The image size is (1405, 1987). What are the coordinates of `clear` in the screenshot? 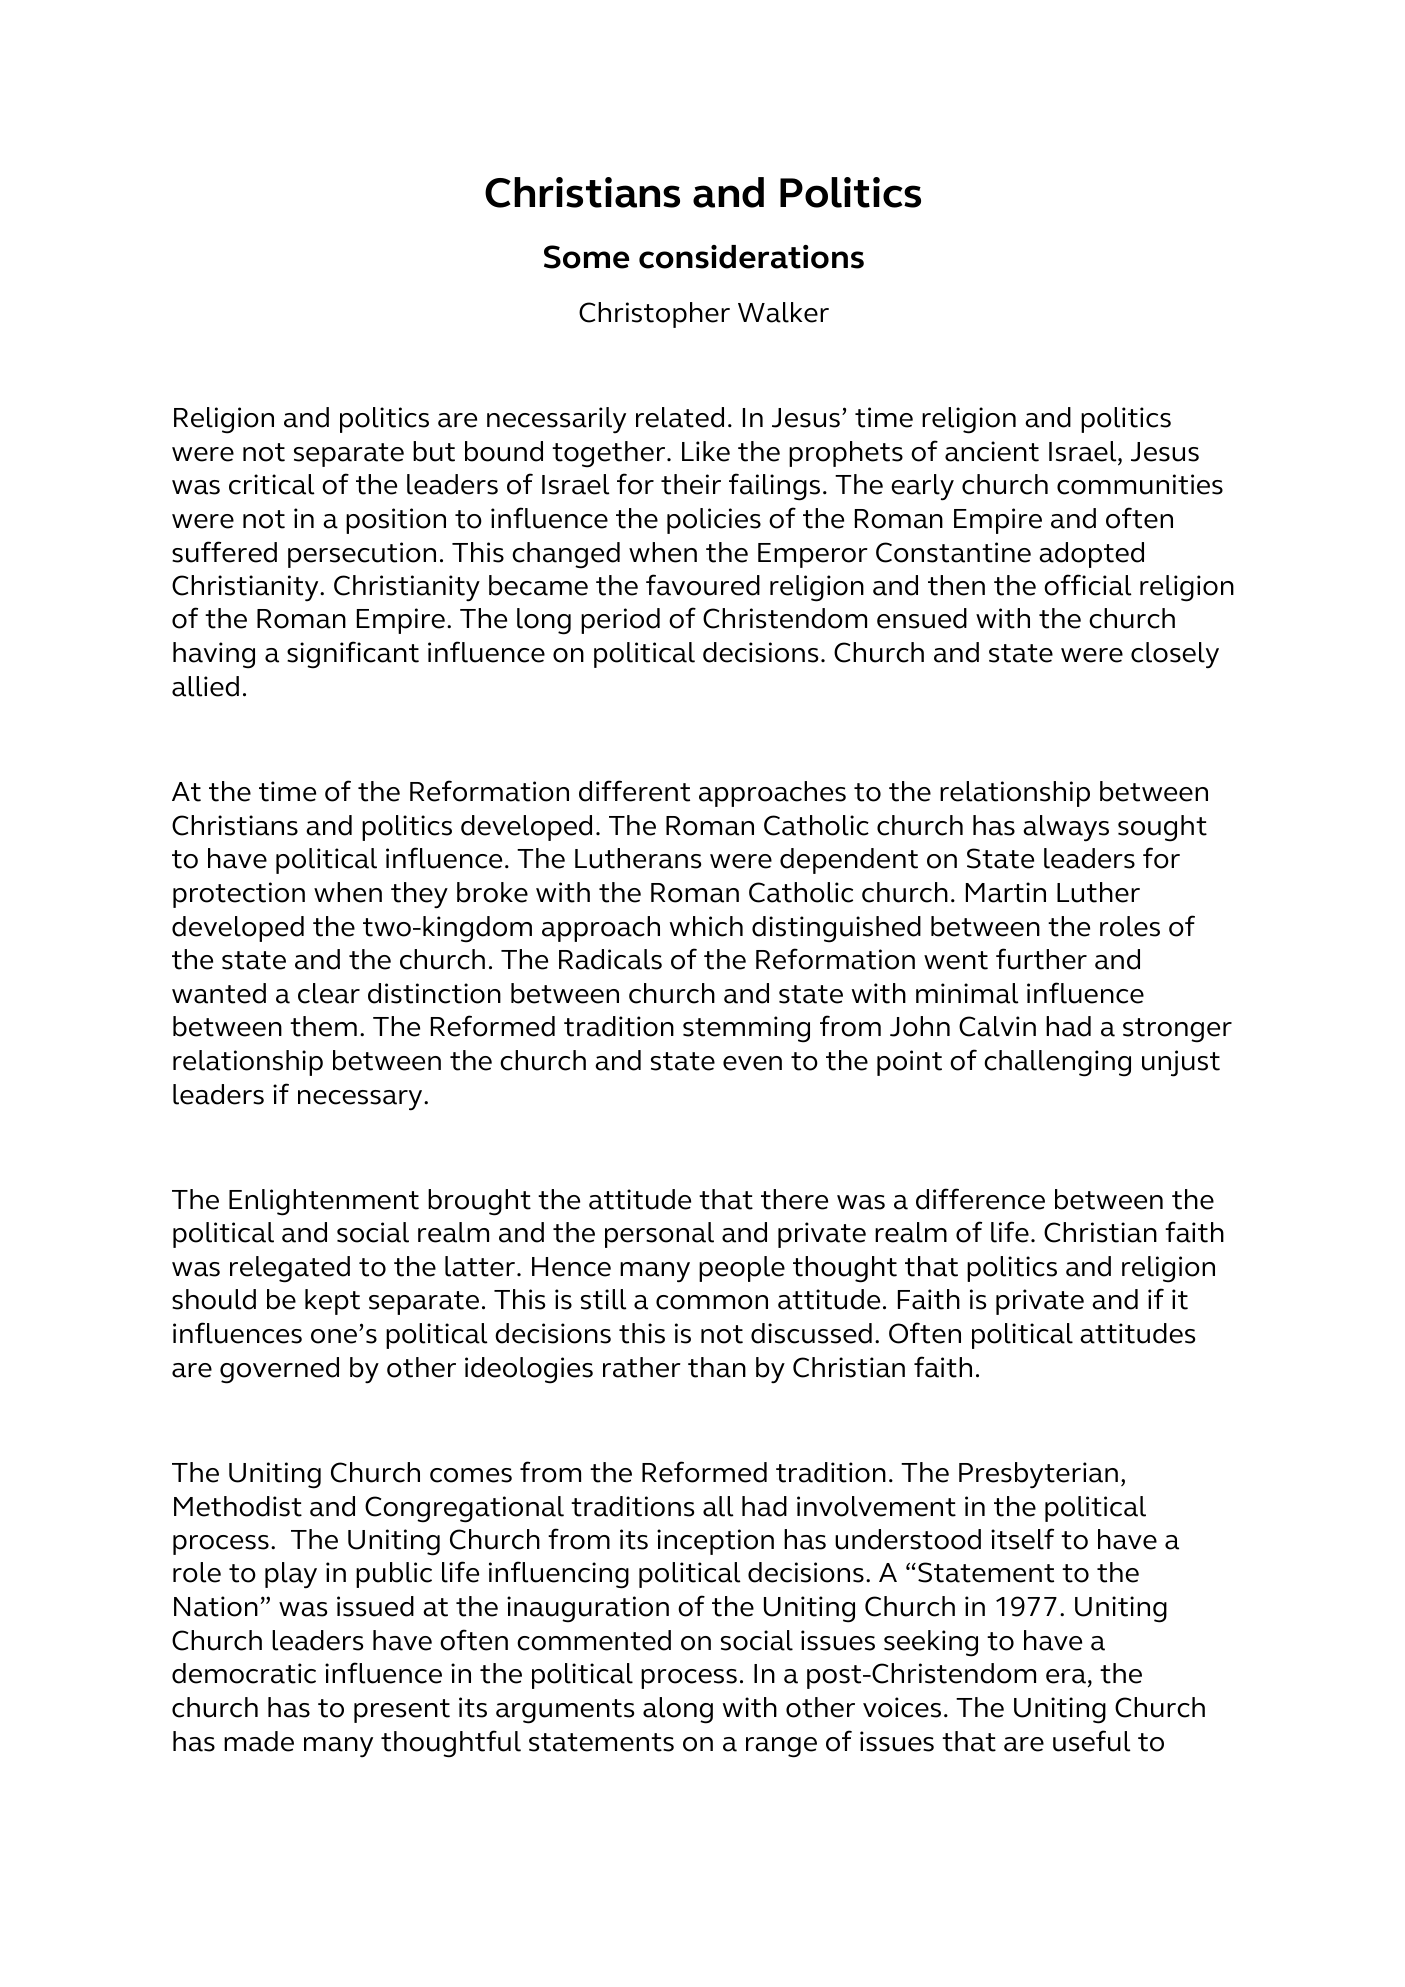 It's located at (329, 993).
